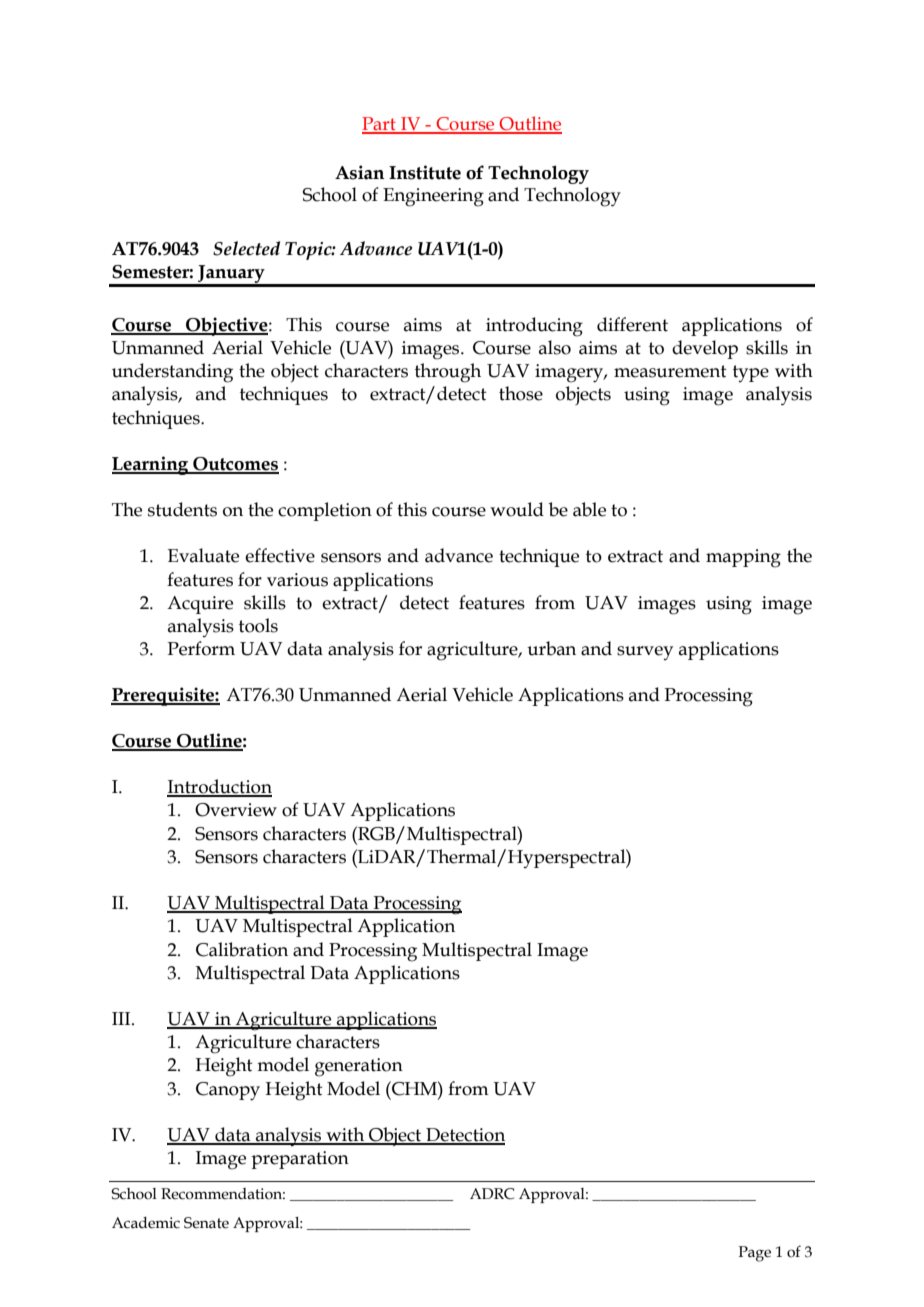  What do you see at coordinates (645, 653) in the page?
I see `survey` at bounding box center [645, 653].
